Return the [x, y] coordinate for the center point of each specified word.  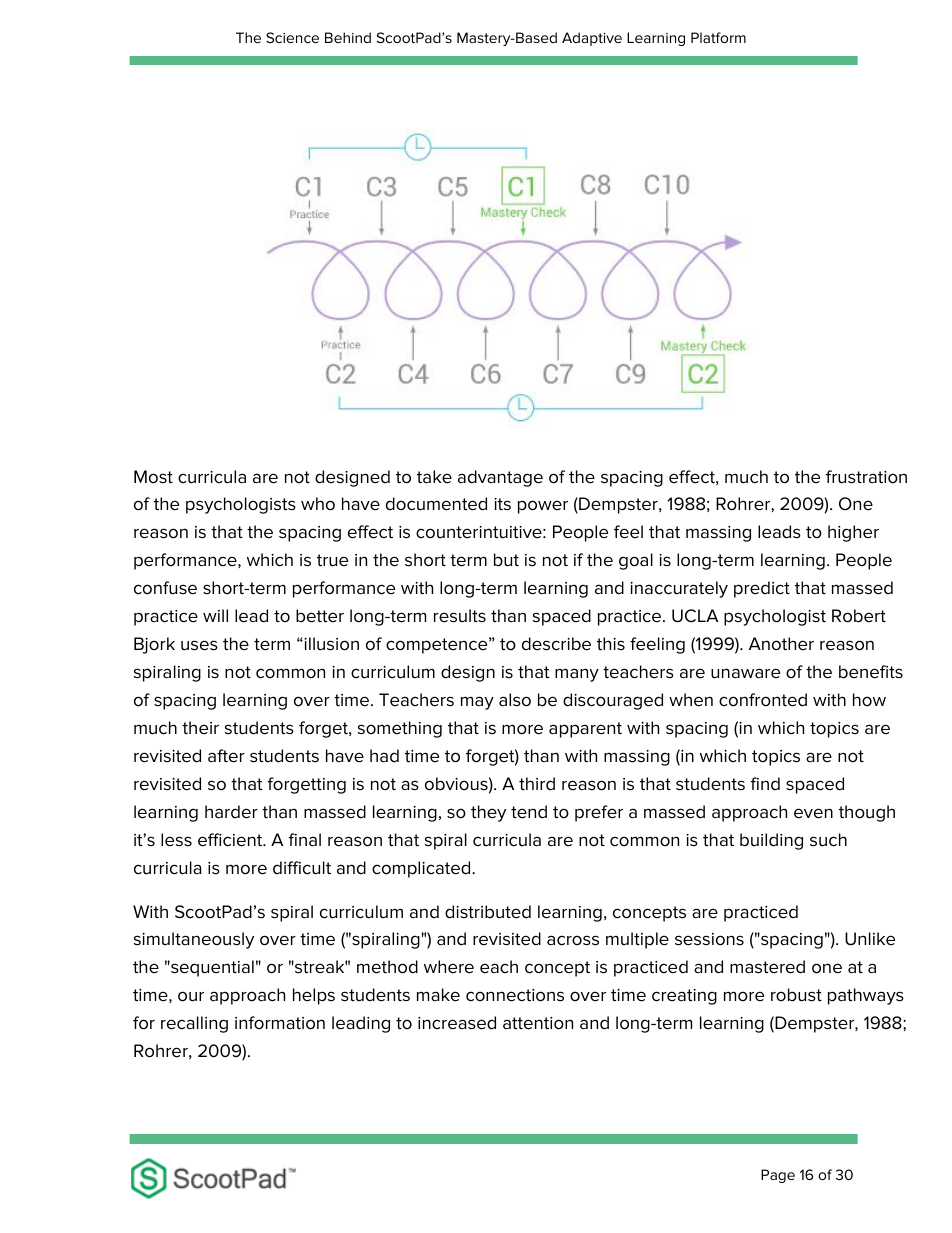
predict [762, 589]
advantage [500, 478]
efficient [231, 840]
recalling [194, 1024]
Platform [718, 37]
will [215, 615]
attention [538, 1023]
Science [292, 37]
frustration [866, 477]
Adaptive [592, 39]
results [460, 616]
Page [778, 1176]
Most [153, 477]
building [771, 841]
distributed [488, 912]
